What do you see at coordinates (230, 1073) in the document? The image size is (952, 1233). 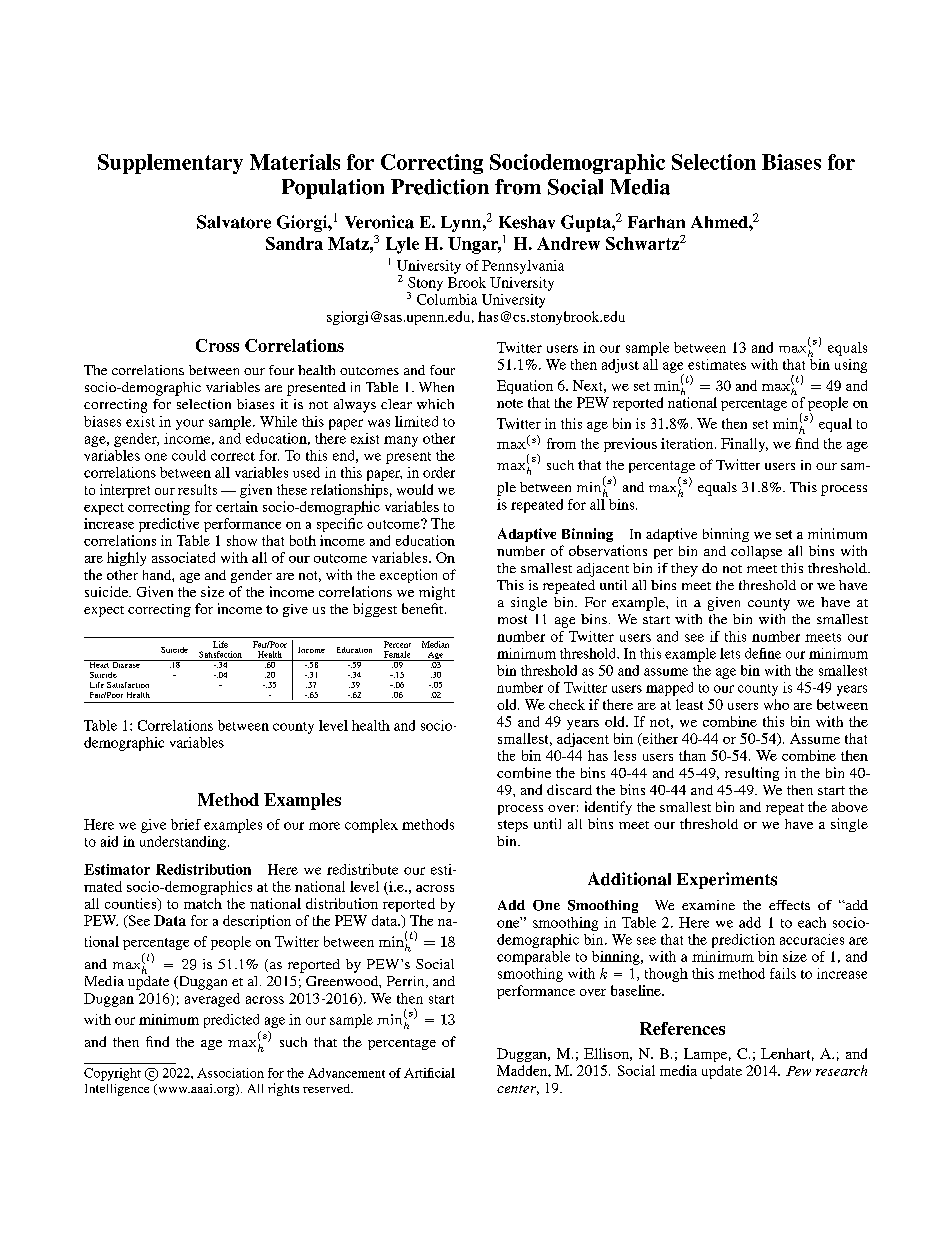 I see `Association` at bounding box center [230, 1073].
